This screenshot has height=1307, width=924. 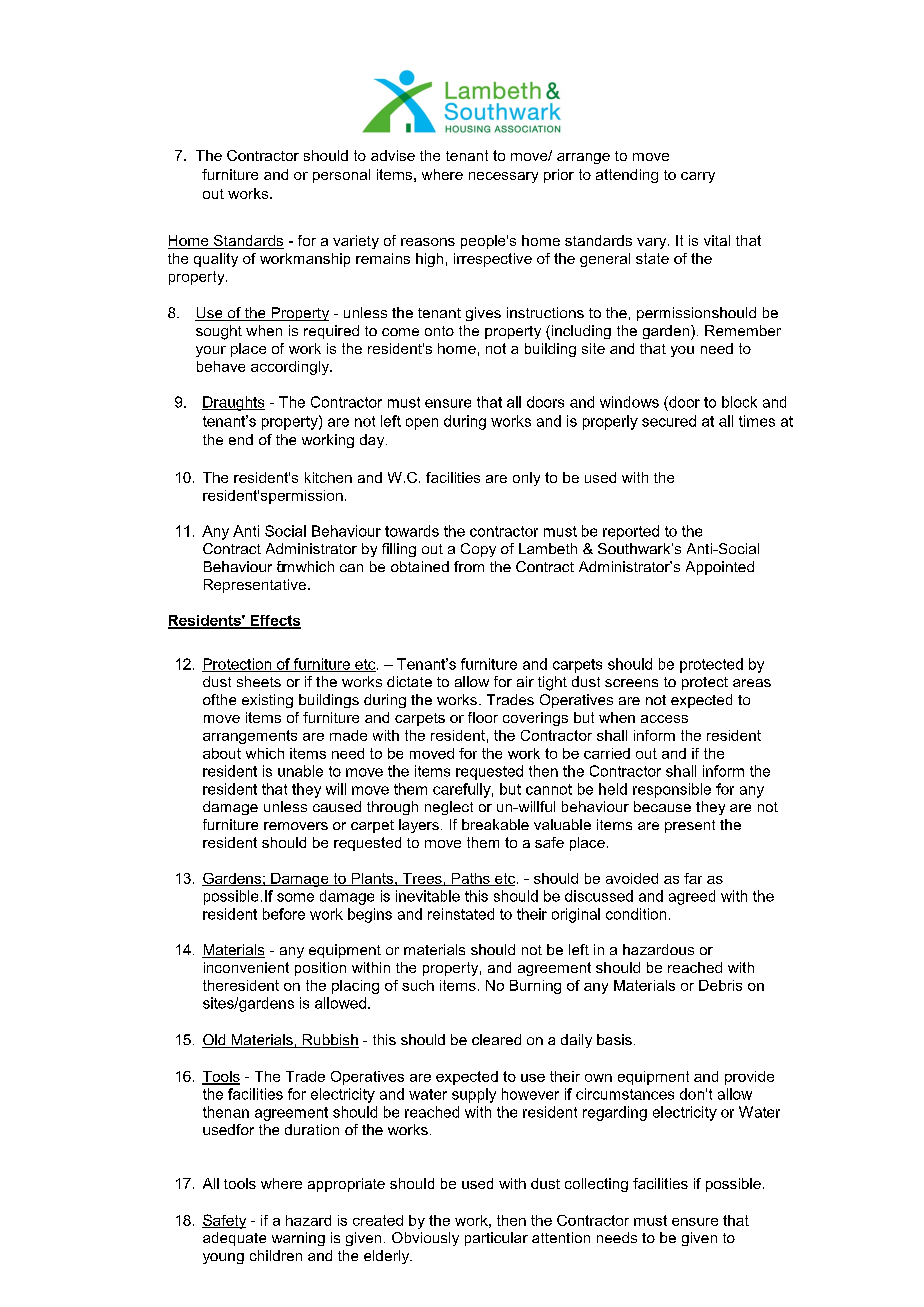 I want to click on personal, so click(x=341, y=176).
